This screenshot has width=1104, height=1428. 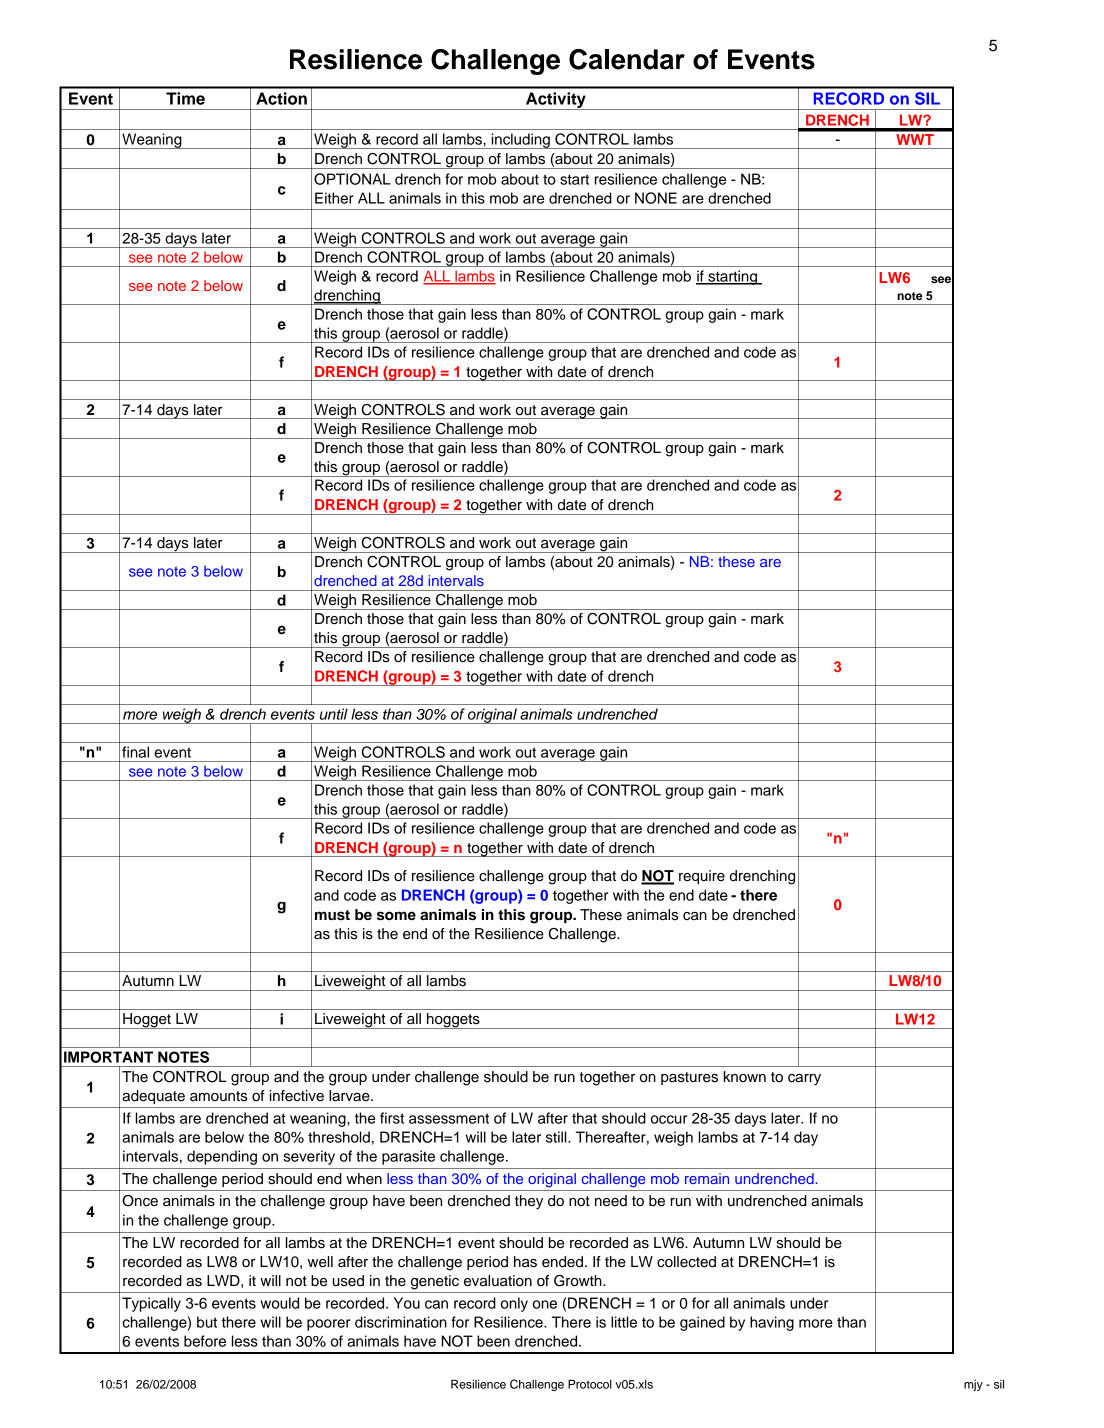 What do you see at coordinates (396, 916) in the screenshot?
I see `some` at bounding box center [396, 916].
